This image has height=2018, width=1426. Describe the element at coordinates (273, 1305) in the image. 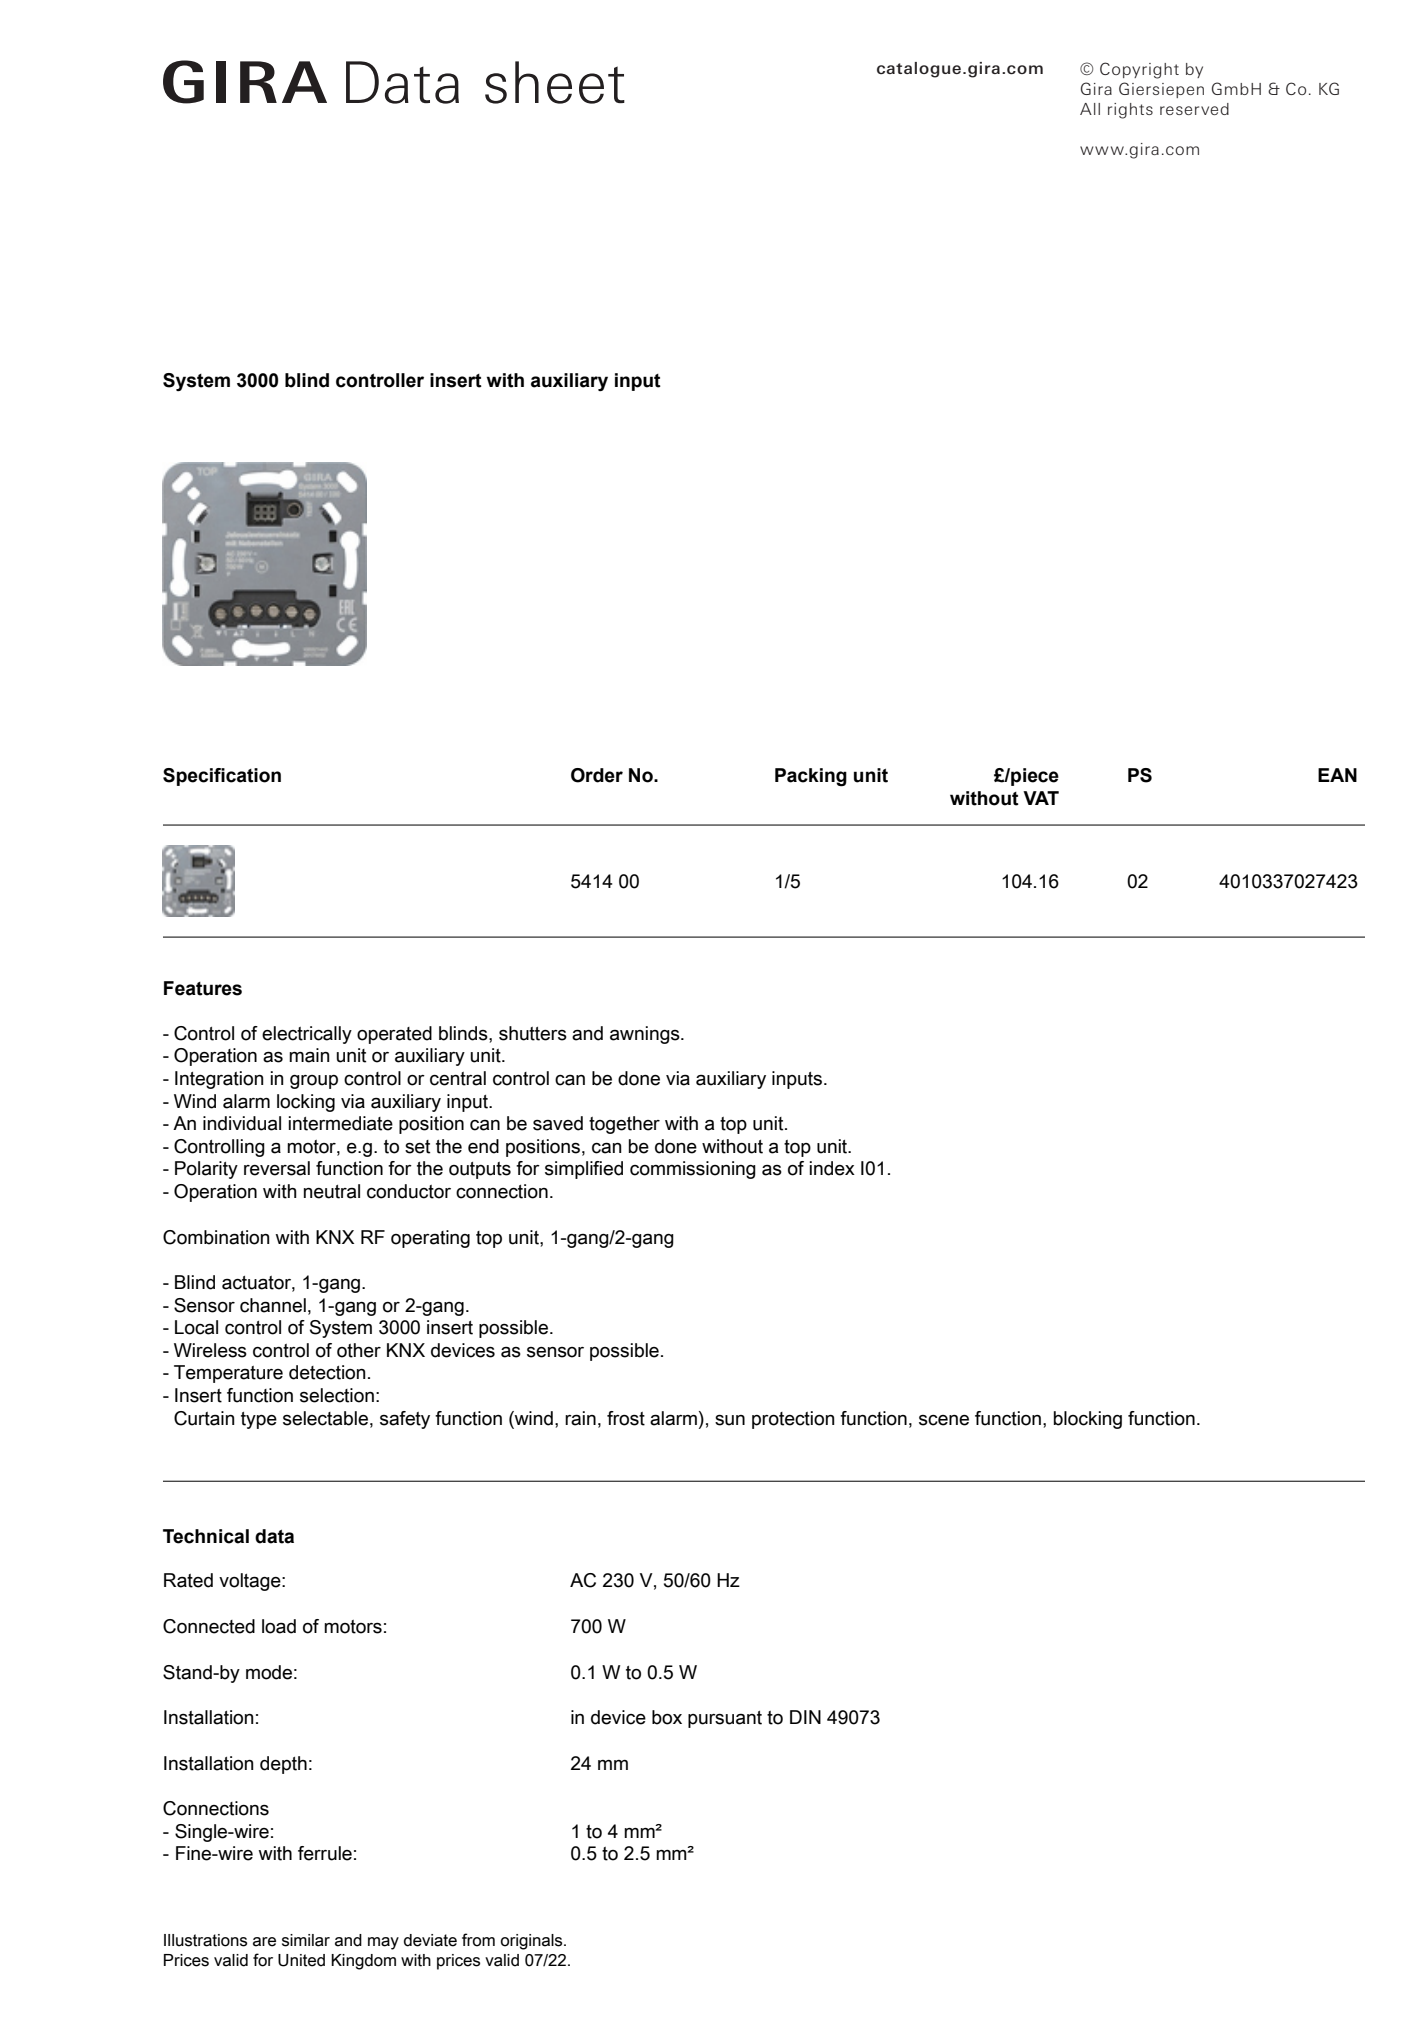

I see `channel` at that location.
